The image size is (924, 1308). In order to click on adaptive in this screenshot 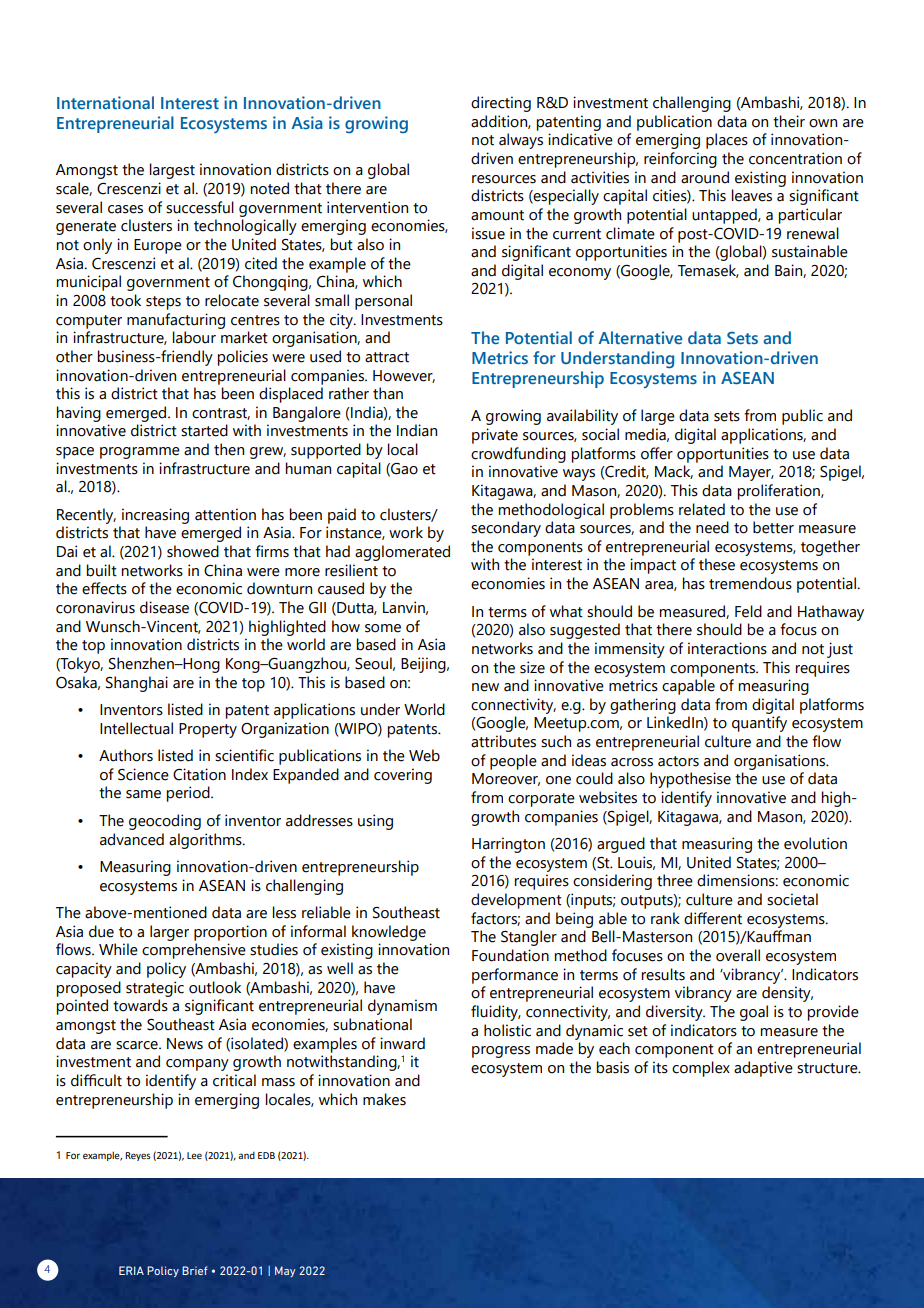, I will do `click(763, 1069)`.
